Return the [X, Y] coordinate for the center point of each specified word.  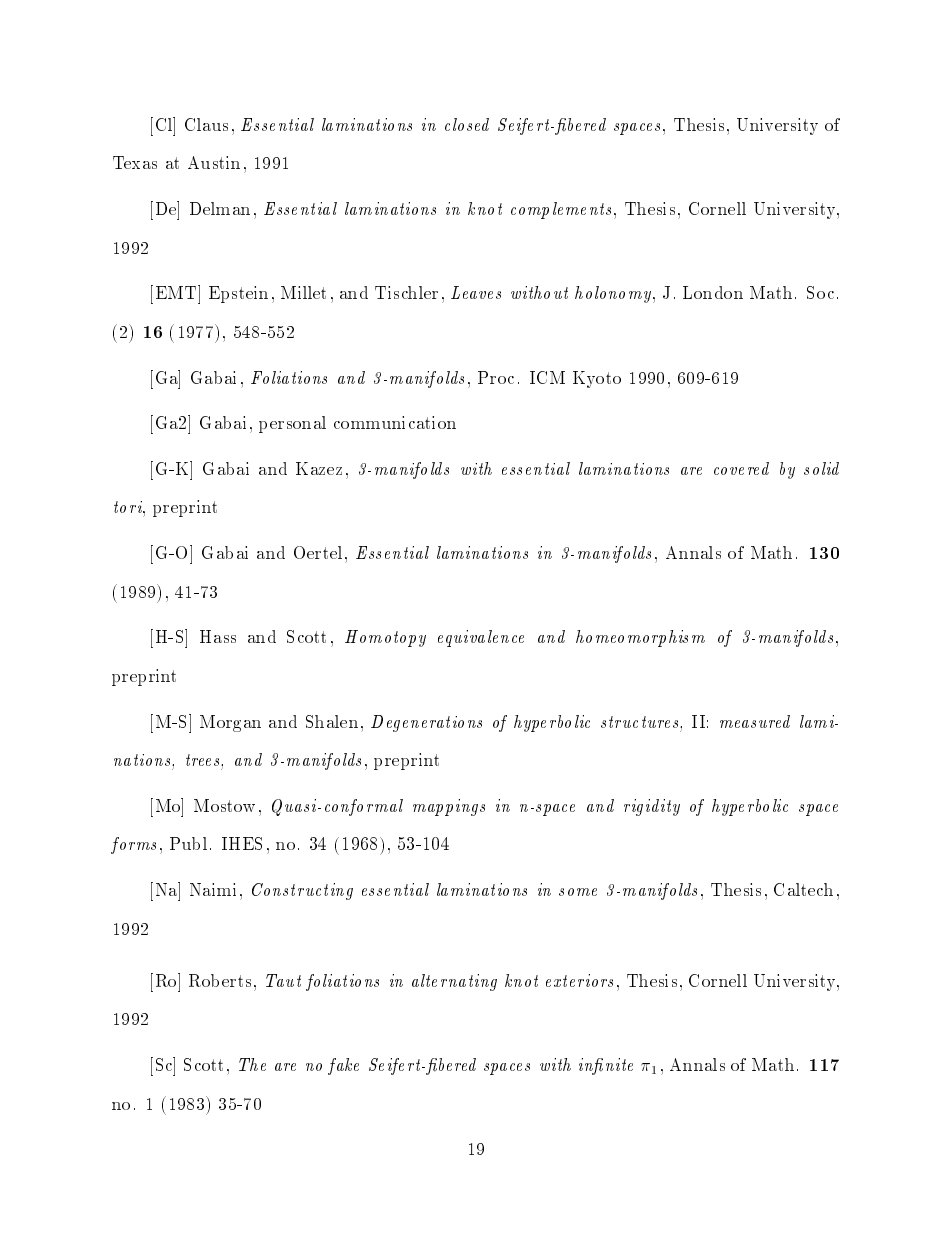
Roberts [220, 980]
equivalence [481, 638]
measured [755, 721]
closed [467, 124]
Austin [214, 162]
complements [561, 210]
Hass [218, 636]
